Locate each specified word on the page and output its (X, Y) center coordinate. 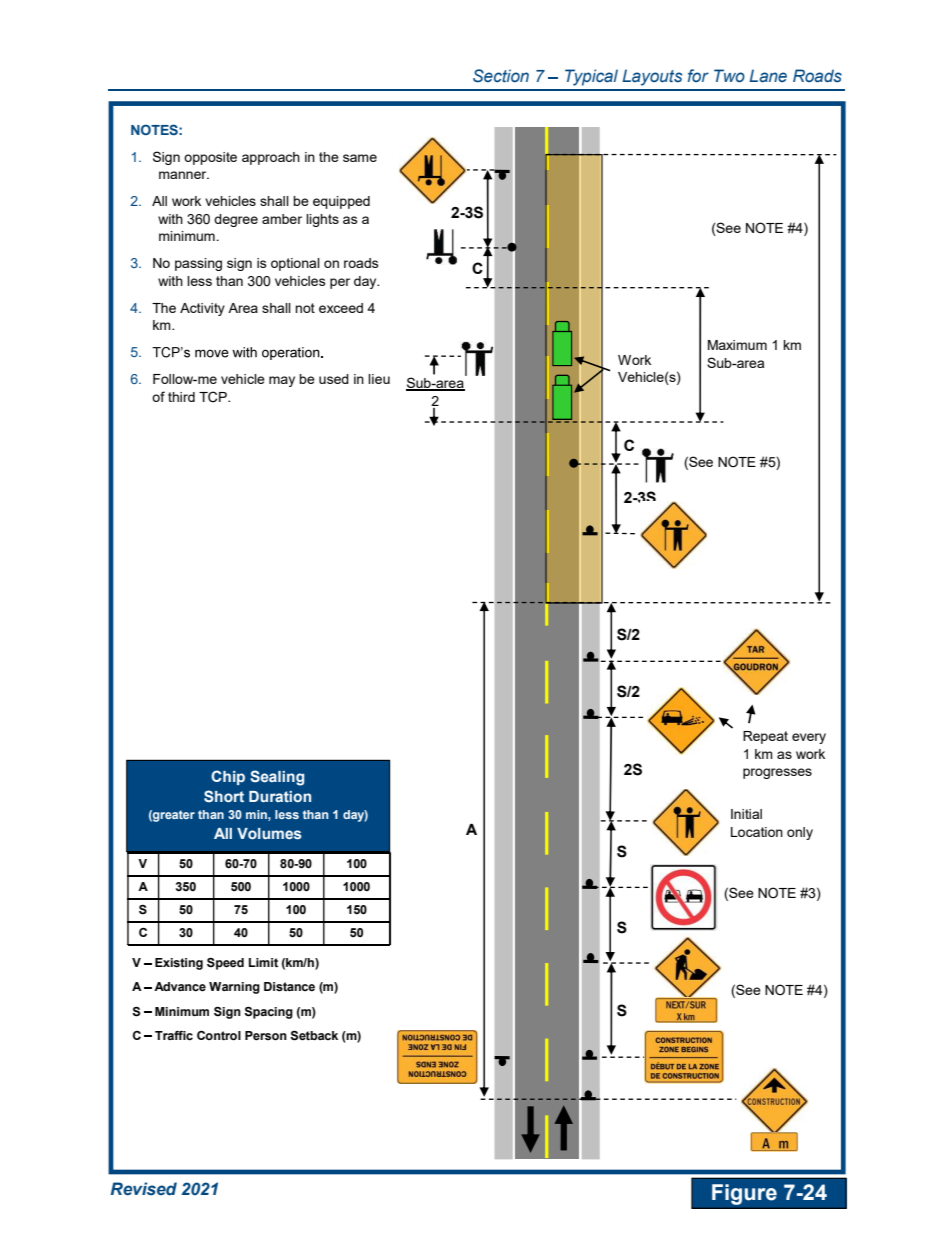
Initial (746, 814)
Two (729, 75)
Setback (314, 1036)
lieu (379, 379)
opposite (210, 158)
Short (224, 796)
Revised (144, 1189)
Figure (744, 1194)
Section (501, 76)
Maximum (737, 345)
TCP (214, 397)
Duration (280, 796)
